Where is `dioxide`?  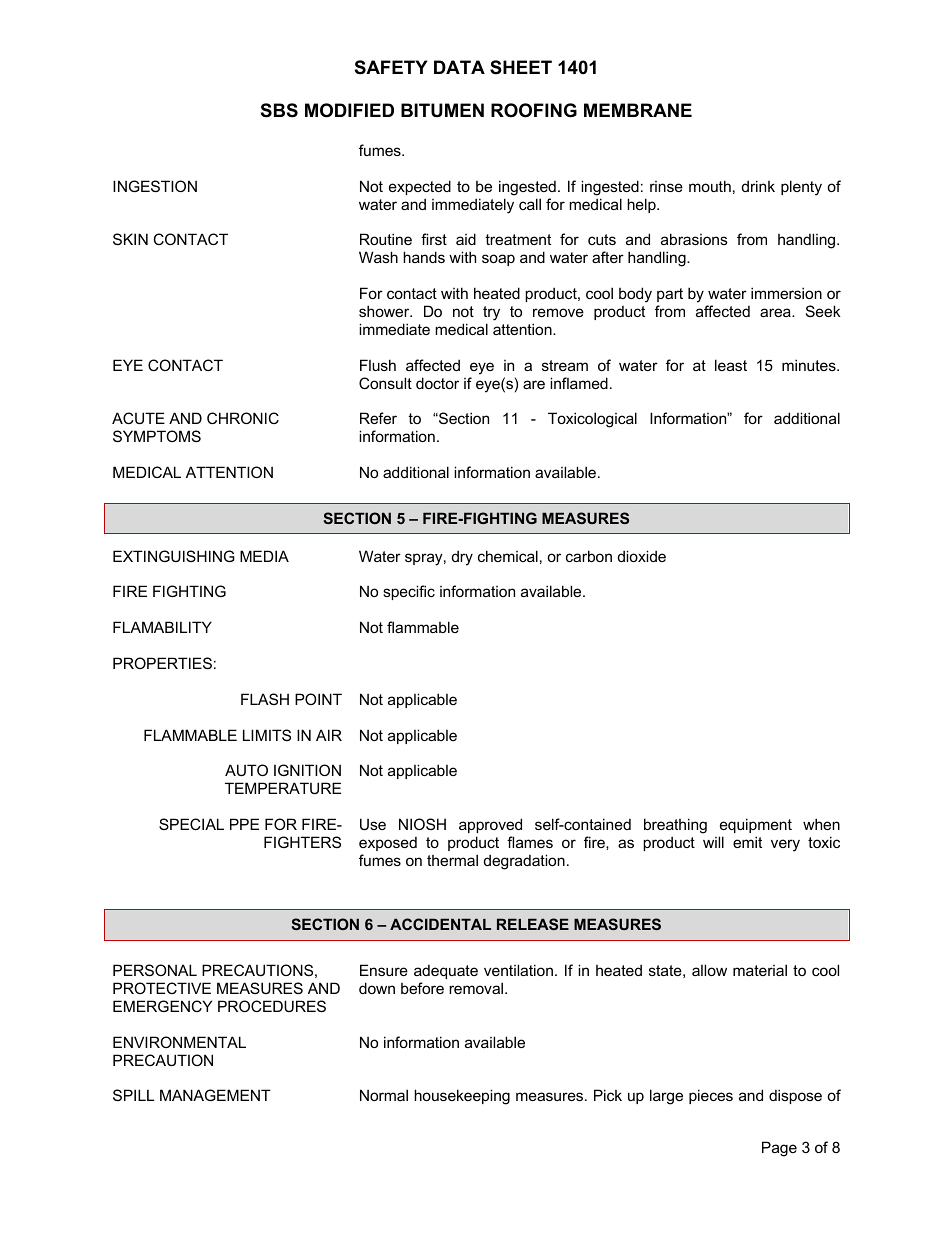
dioxide is located at coordinates (642, 556).
